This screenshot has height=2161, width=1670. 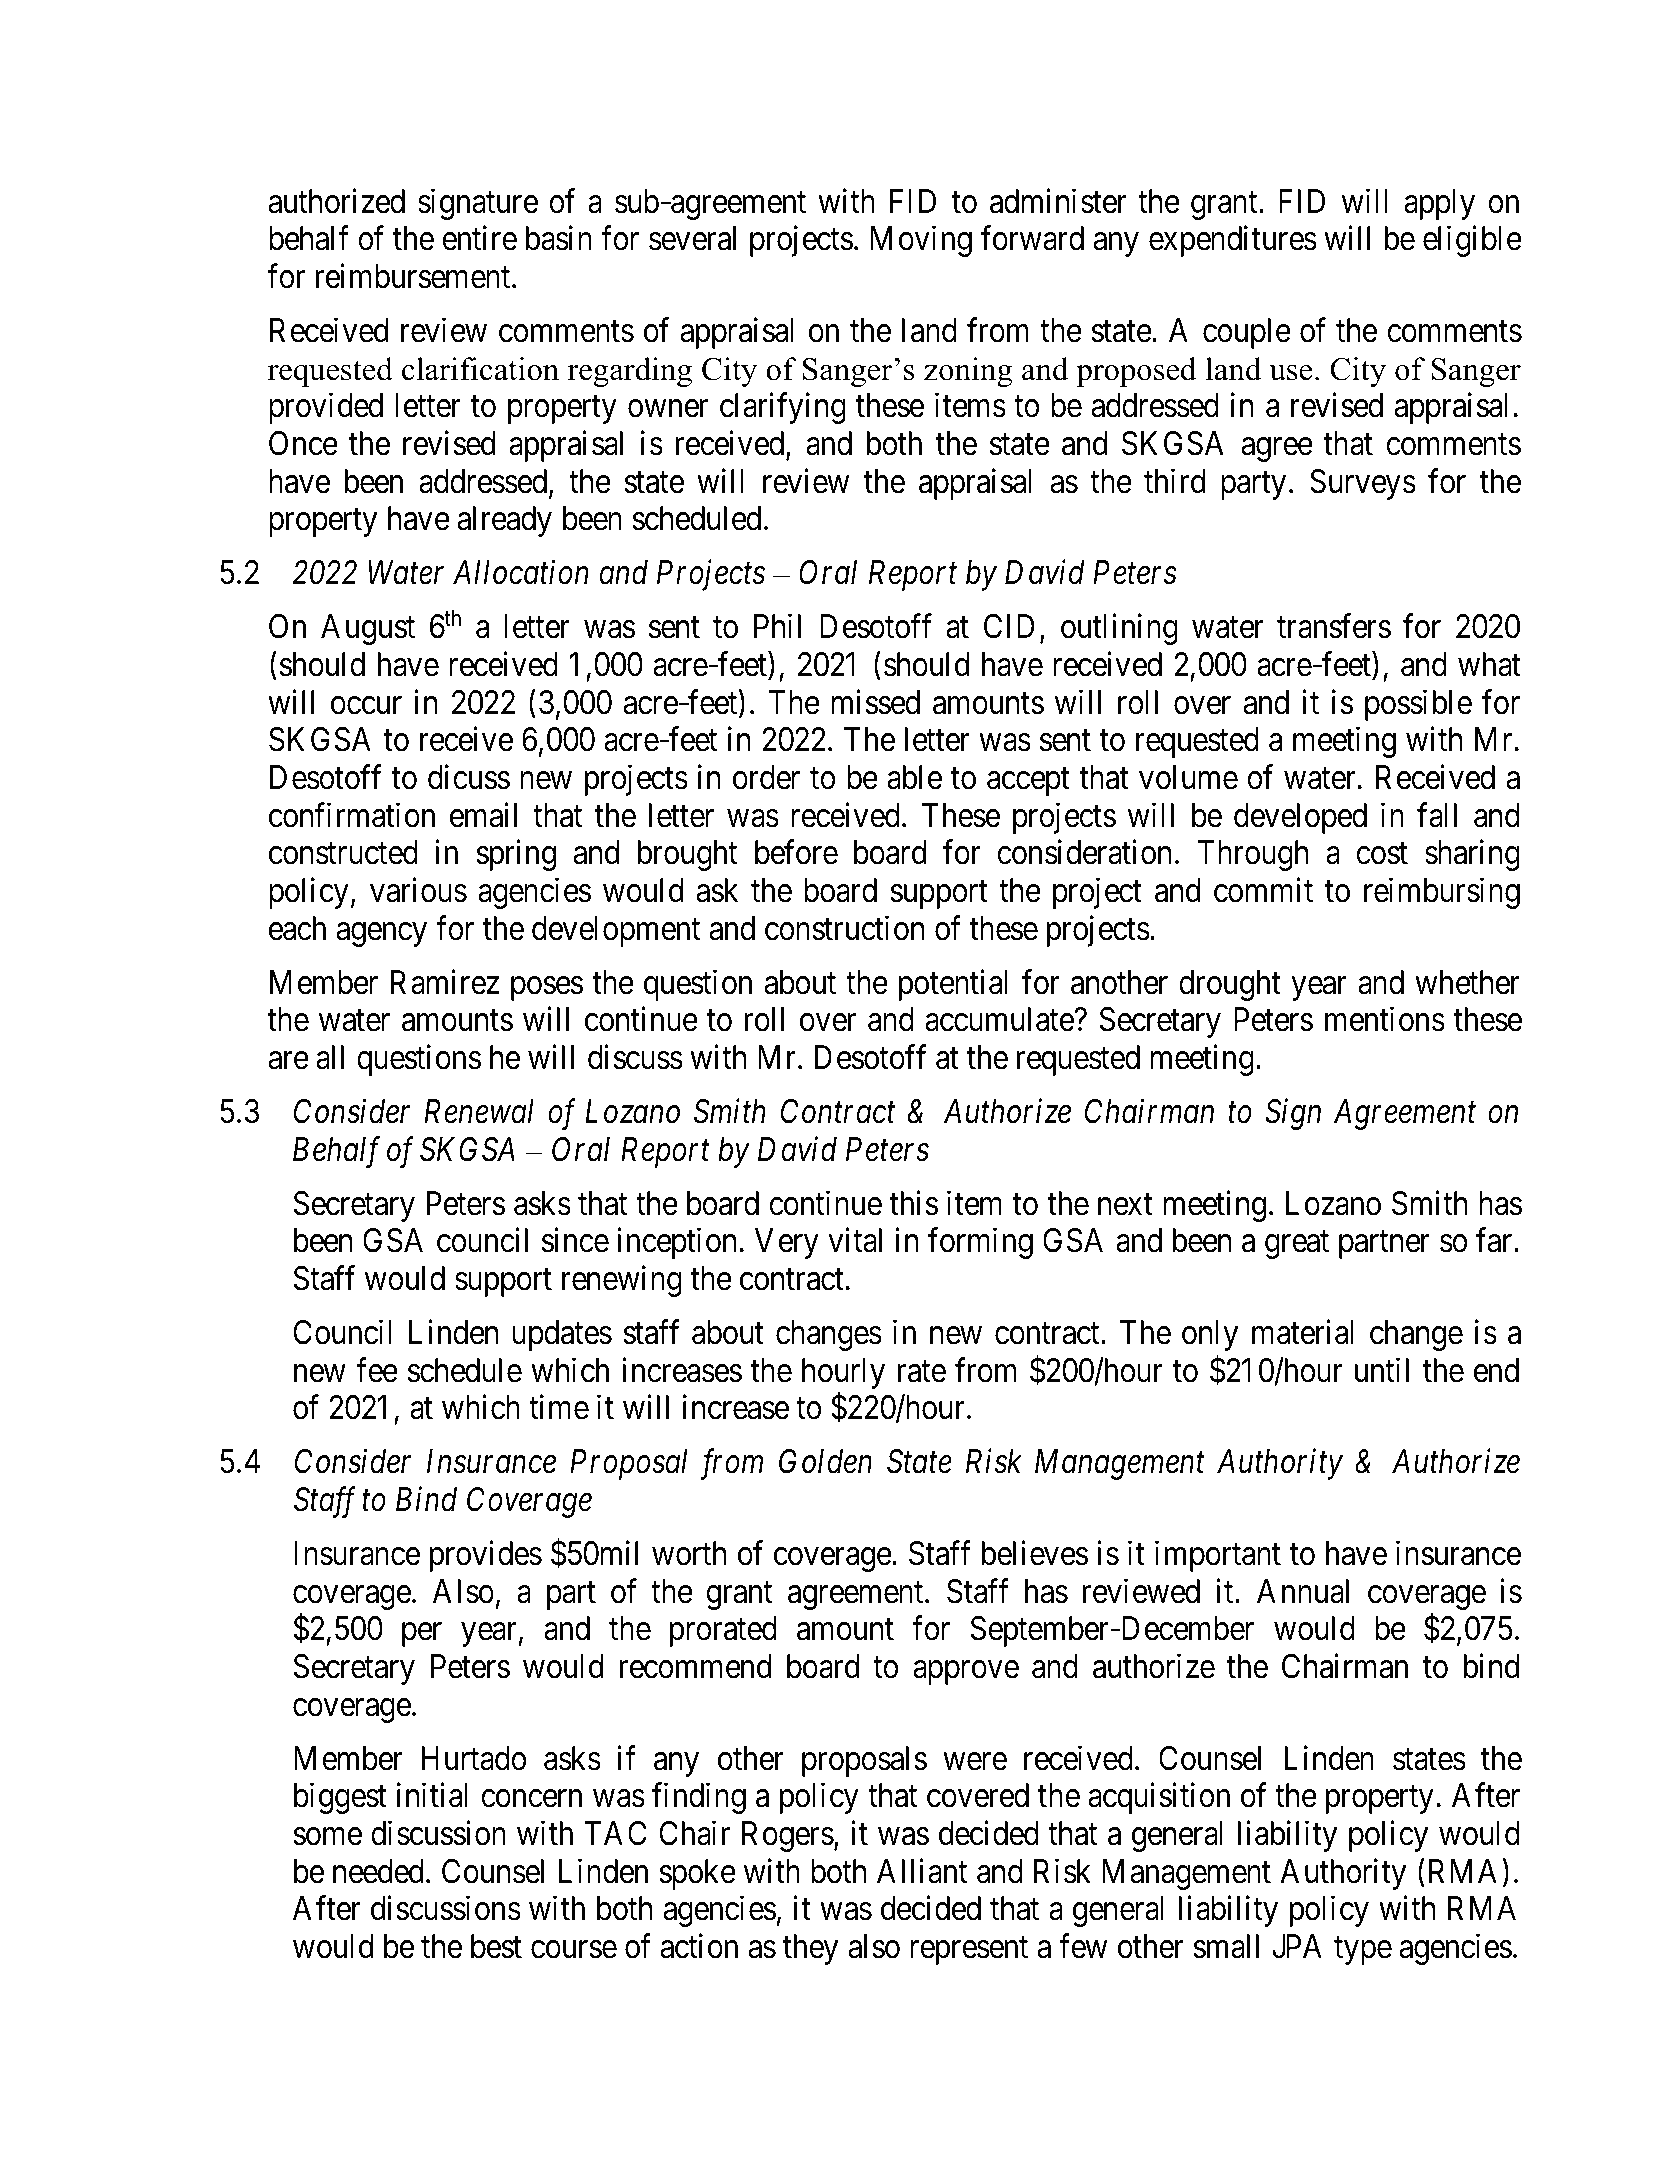 I want to click on accumulate, so click(x=1000, y=1019).
